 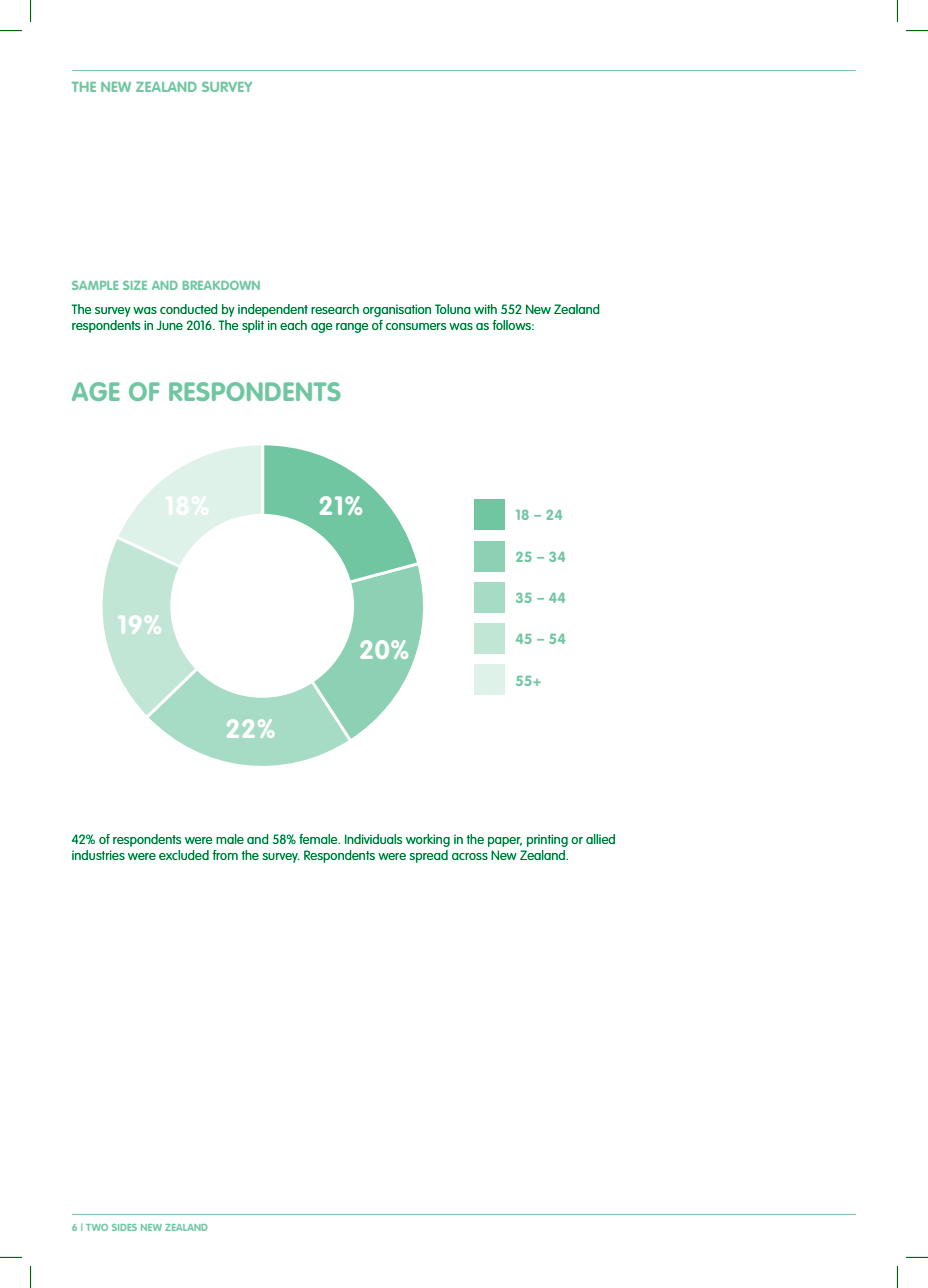 What do you see at coordinates (170, 325) in the screenshot?
I see `June` at bounding box center [170, 325].
